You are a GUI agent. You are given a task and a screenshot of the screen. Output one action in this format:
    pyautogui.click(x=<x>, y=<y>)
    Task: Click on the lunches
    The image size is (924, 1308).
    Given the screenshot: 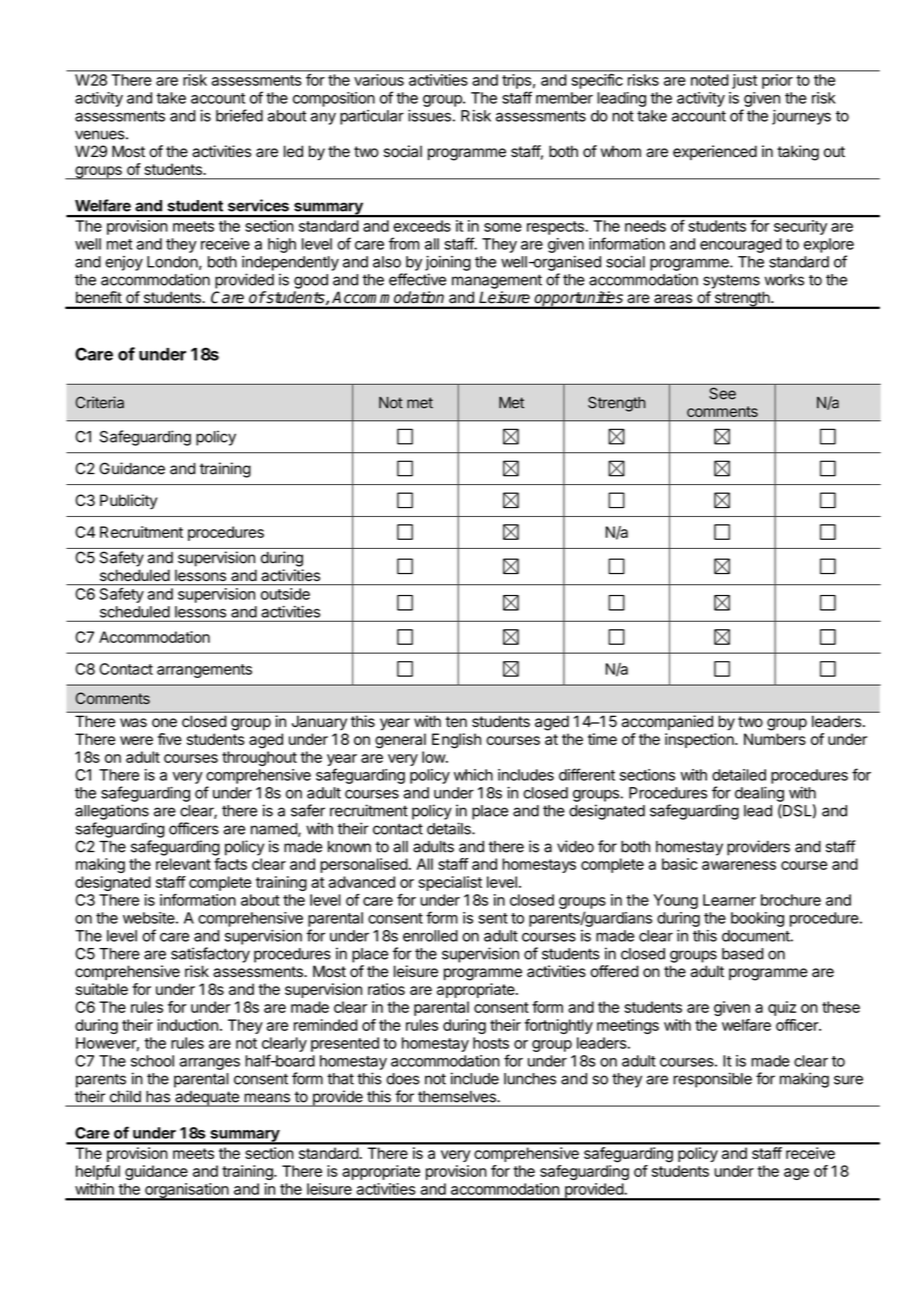 What is the action you would take?
    pyautogui.click(x=530, y=1079)
